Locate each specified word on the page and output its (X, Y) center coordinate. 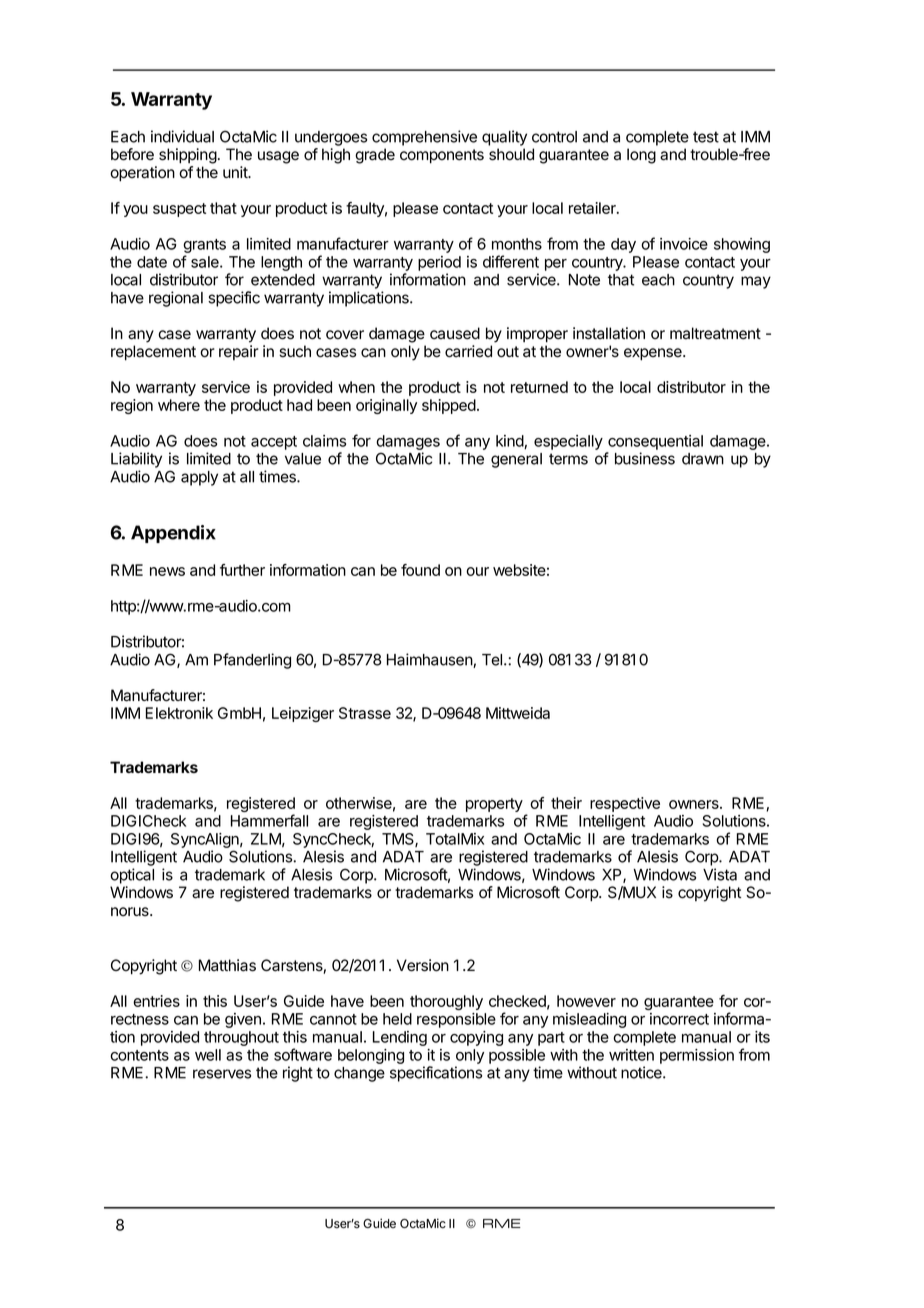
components (442, 156)
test (706, 137)
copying (476, 1038)
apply (199, 478)
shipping (188, 156)
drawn (703, 459)
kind (510, 442)
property (494, 805)
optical (132, 876)
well (208, 1055)
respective (625, 804)
